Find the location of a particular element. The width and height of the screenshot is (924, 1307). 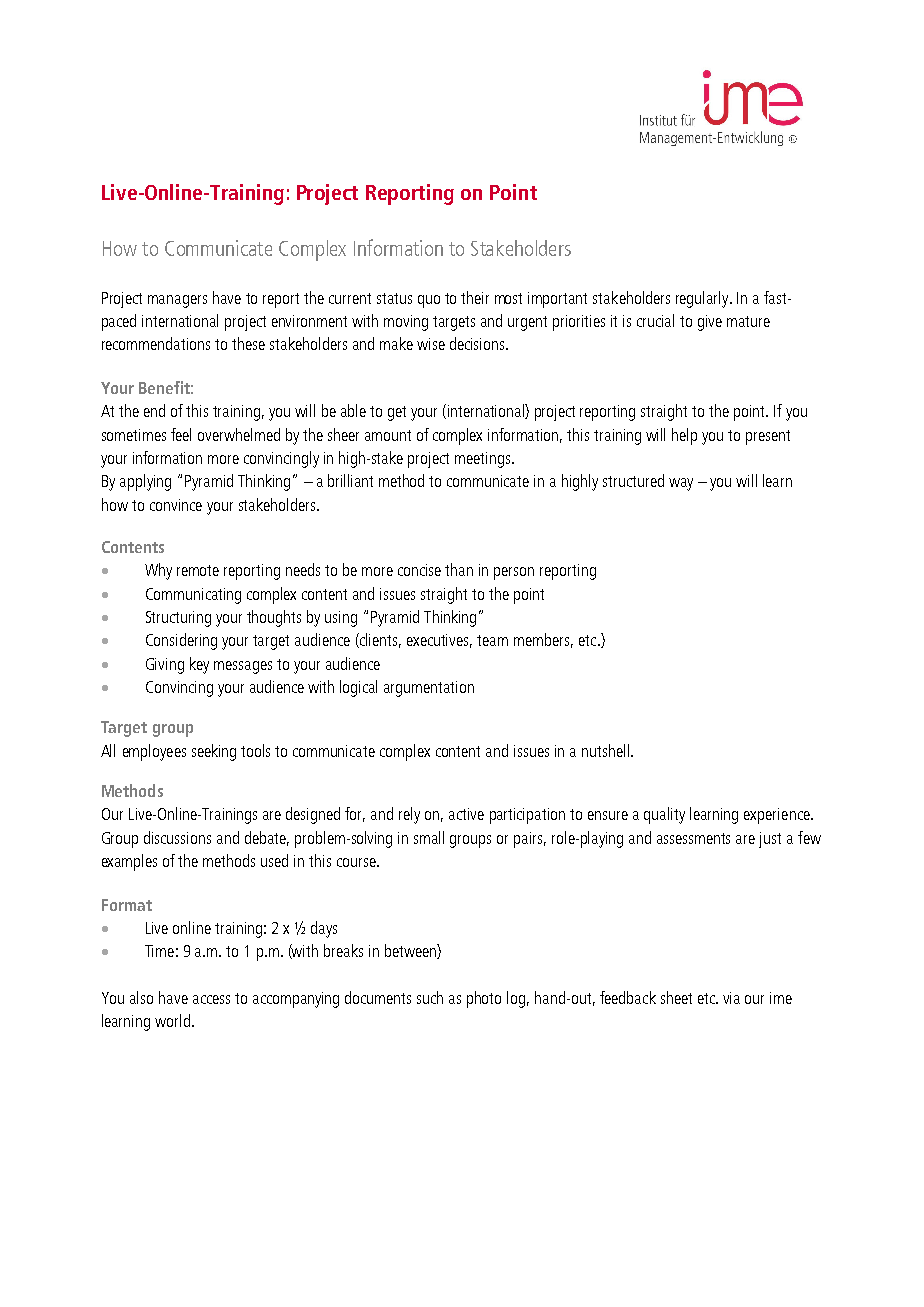

their is located at coordinates (475, 297).
